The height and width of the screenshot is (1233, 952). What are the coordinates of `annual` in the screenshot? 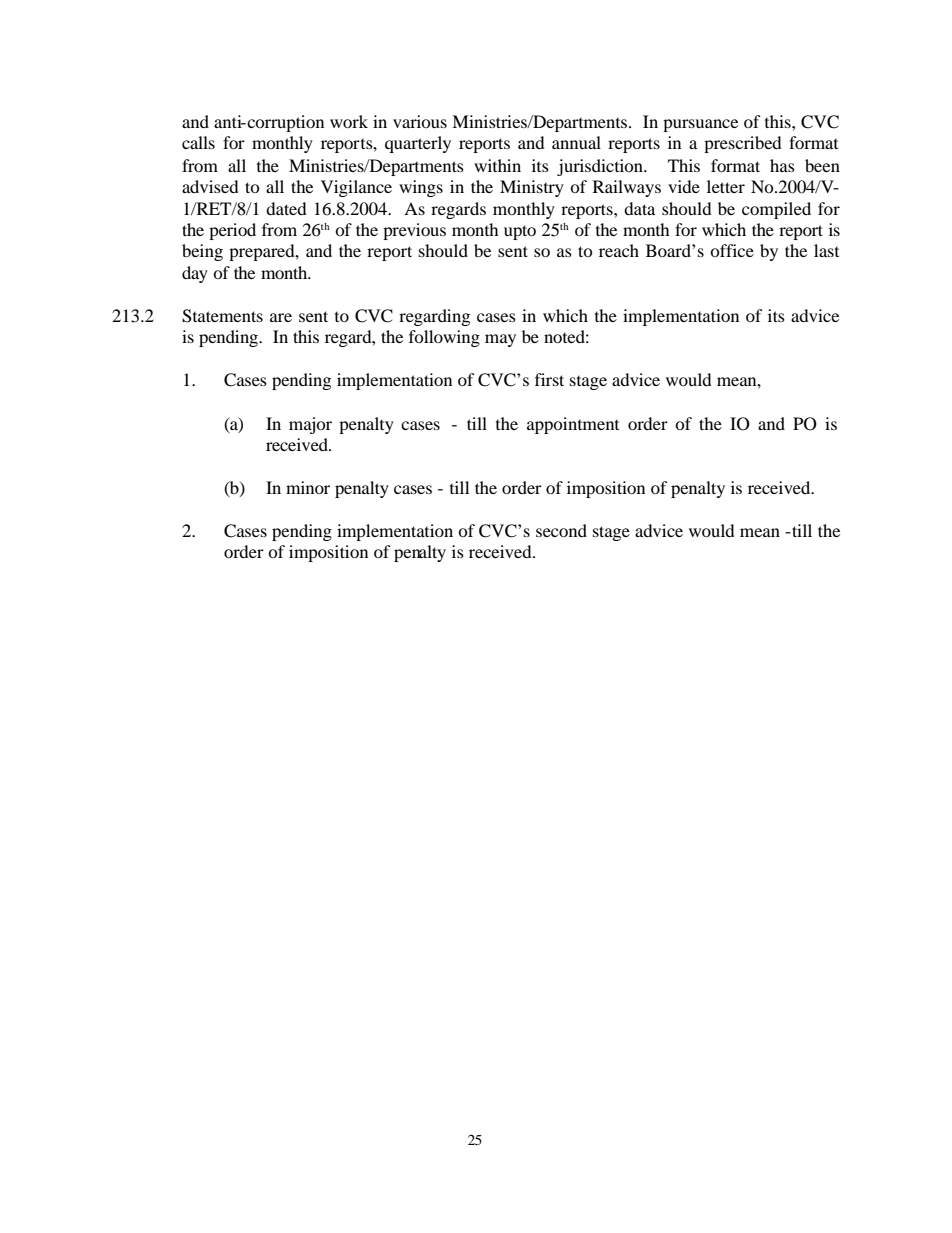 It's located at (576, 142).
